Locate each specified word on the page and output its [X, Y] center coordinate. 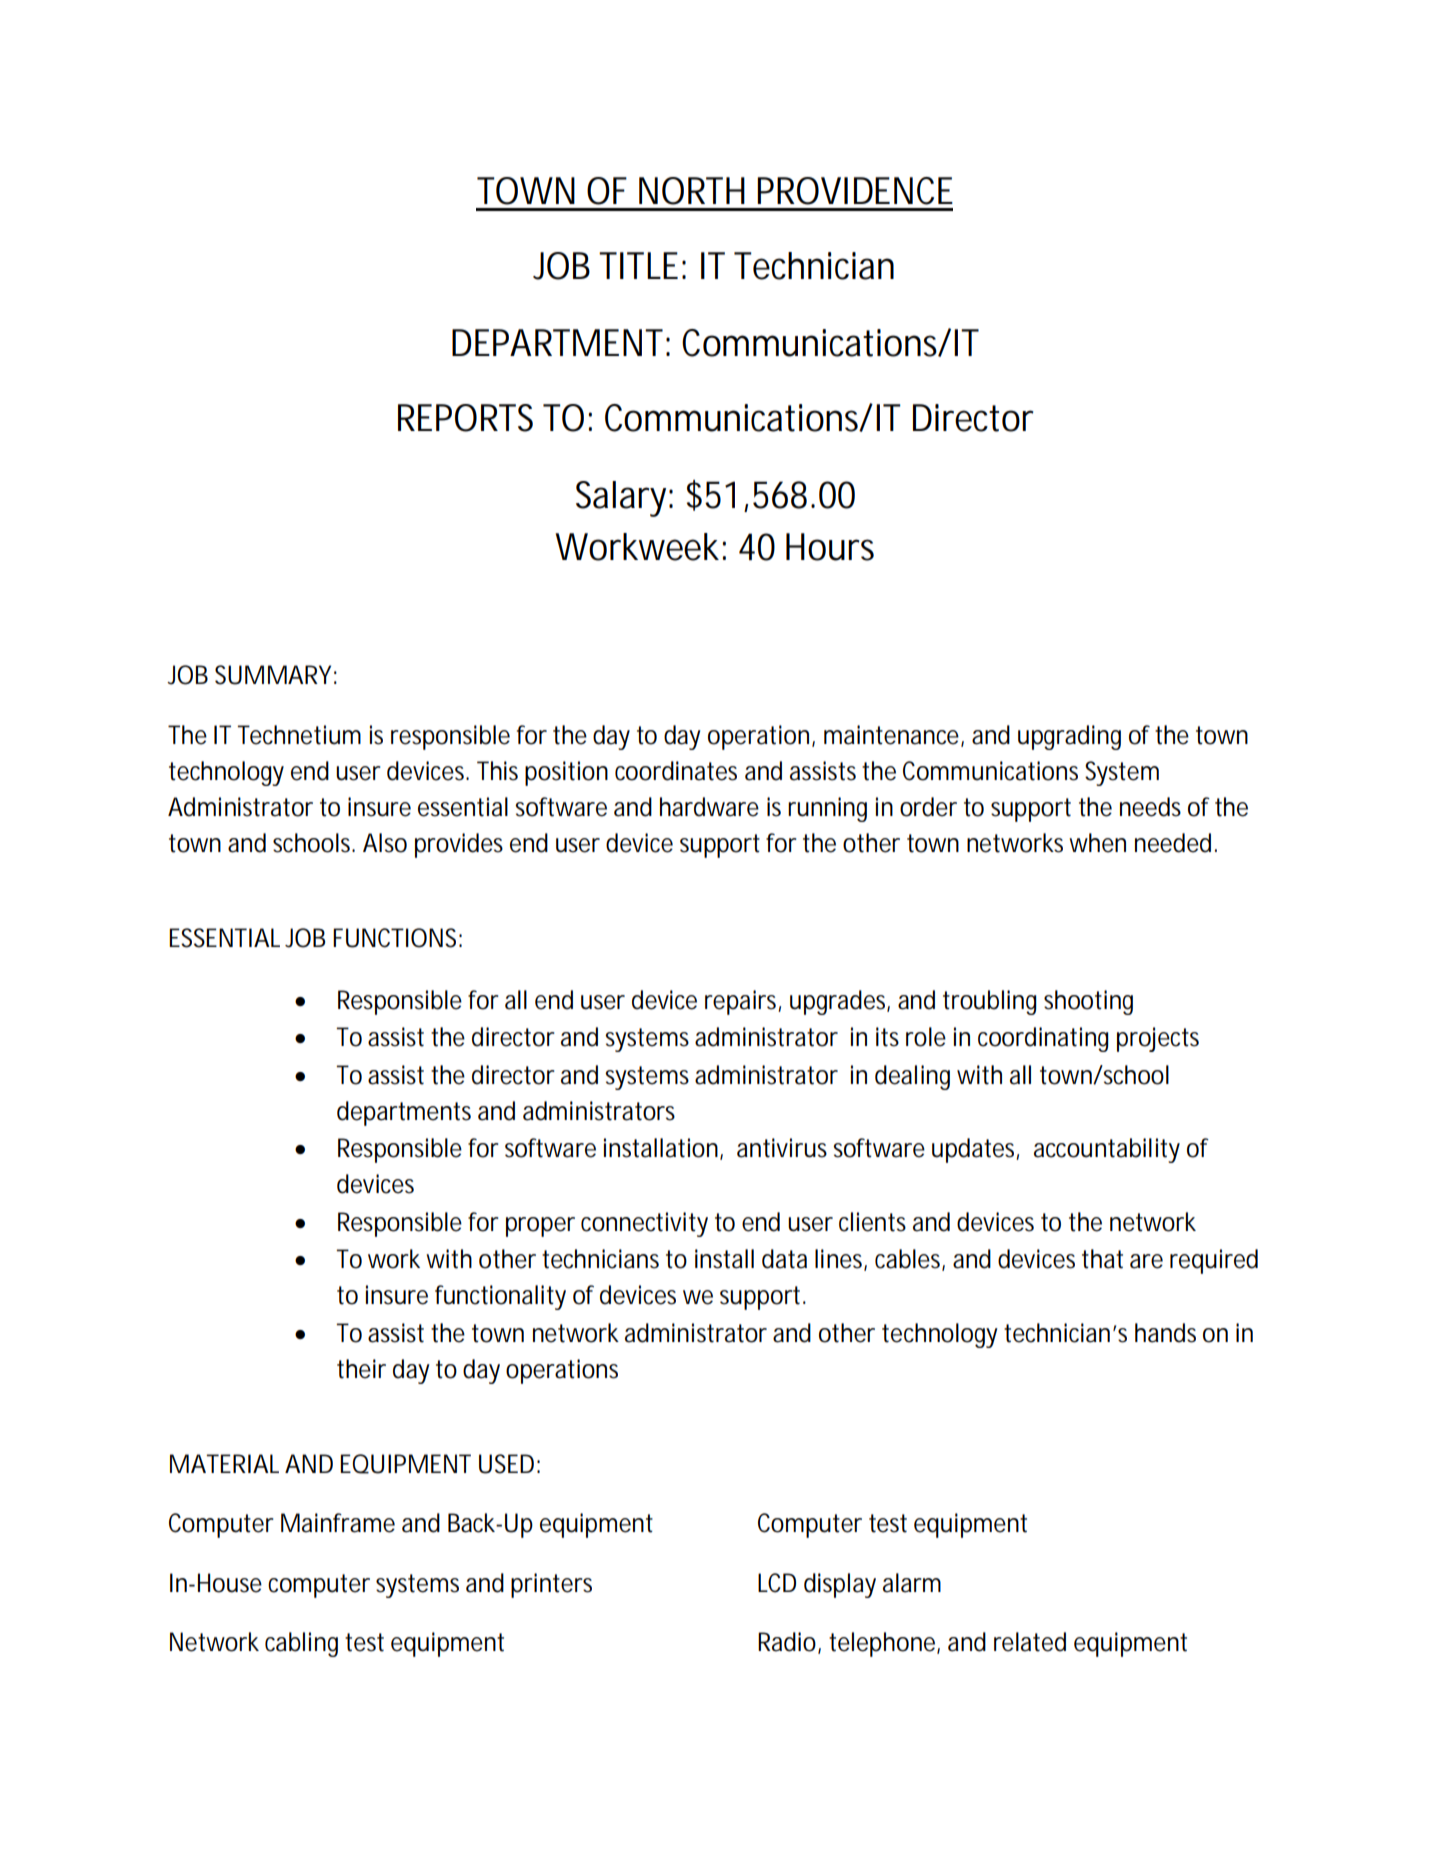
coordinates [676, 771]
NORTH [692, 191]
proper [540, 1227]
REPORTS [465, 418]
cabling [301, 1644]
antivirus [782, 1148]
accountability [1107, 1150]
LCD [777, 1583]
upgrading [1069, 737]
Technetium [299, 735]
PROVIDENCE [855, 191]
